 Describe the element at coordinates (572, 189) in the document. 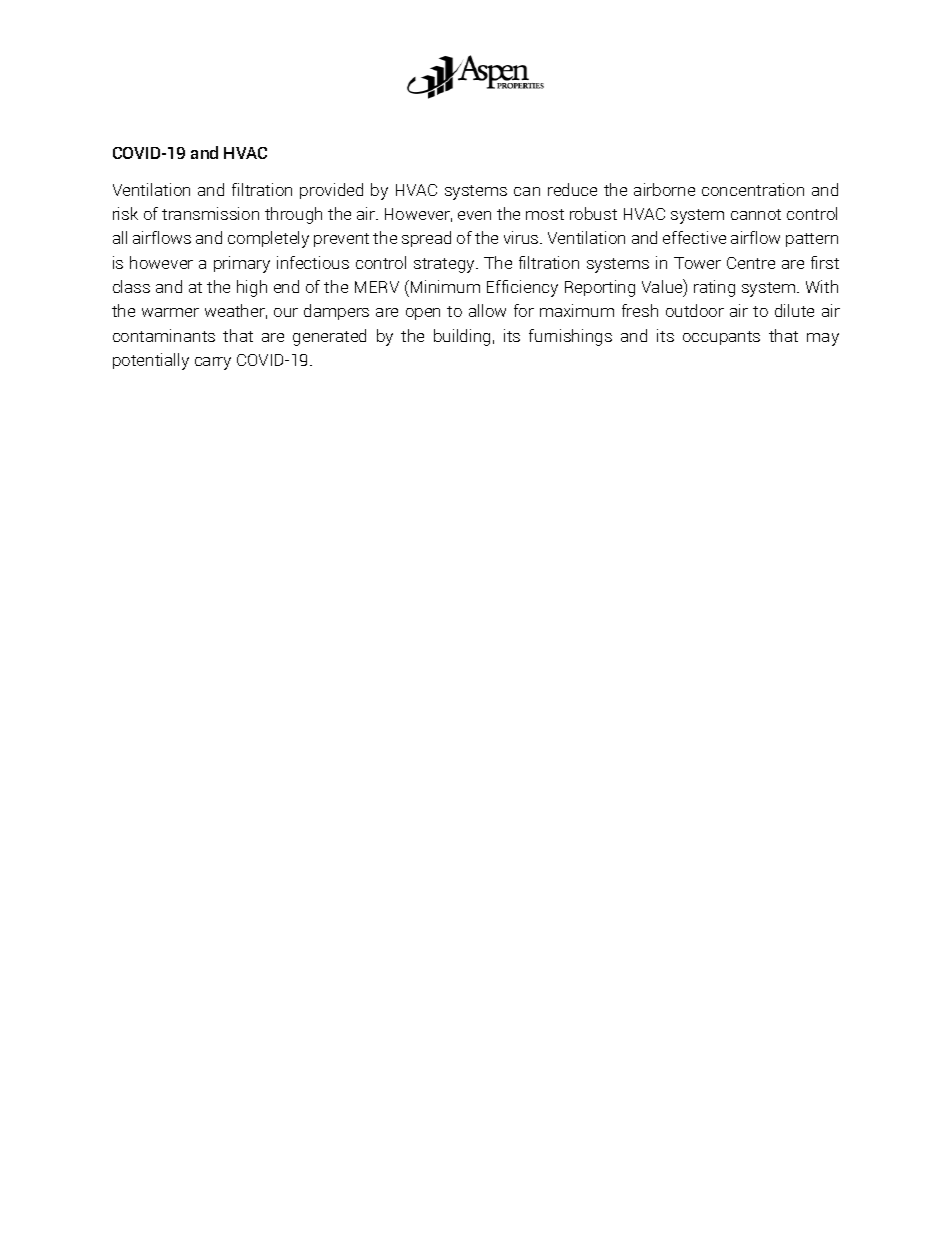

I see `reduce` at that location.
